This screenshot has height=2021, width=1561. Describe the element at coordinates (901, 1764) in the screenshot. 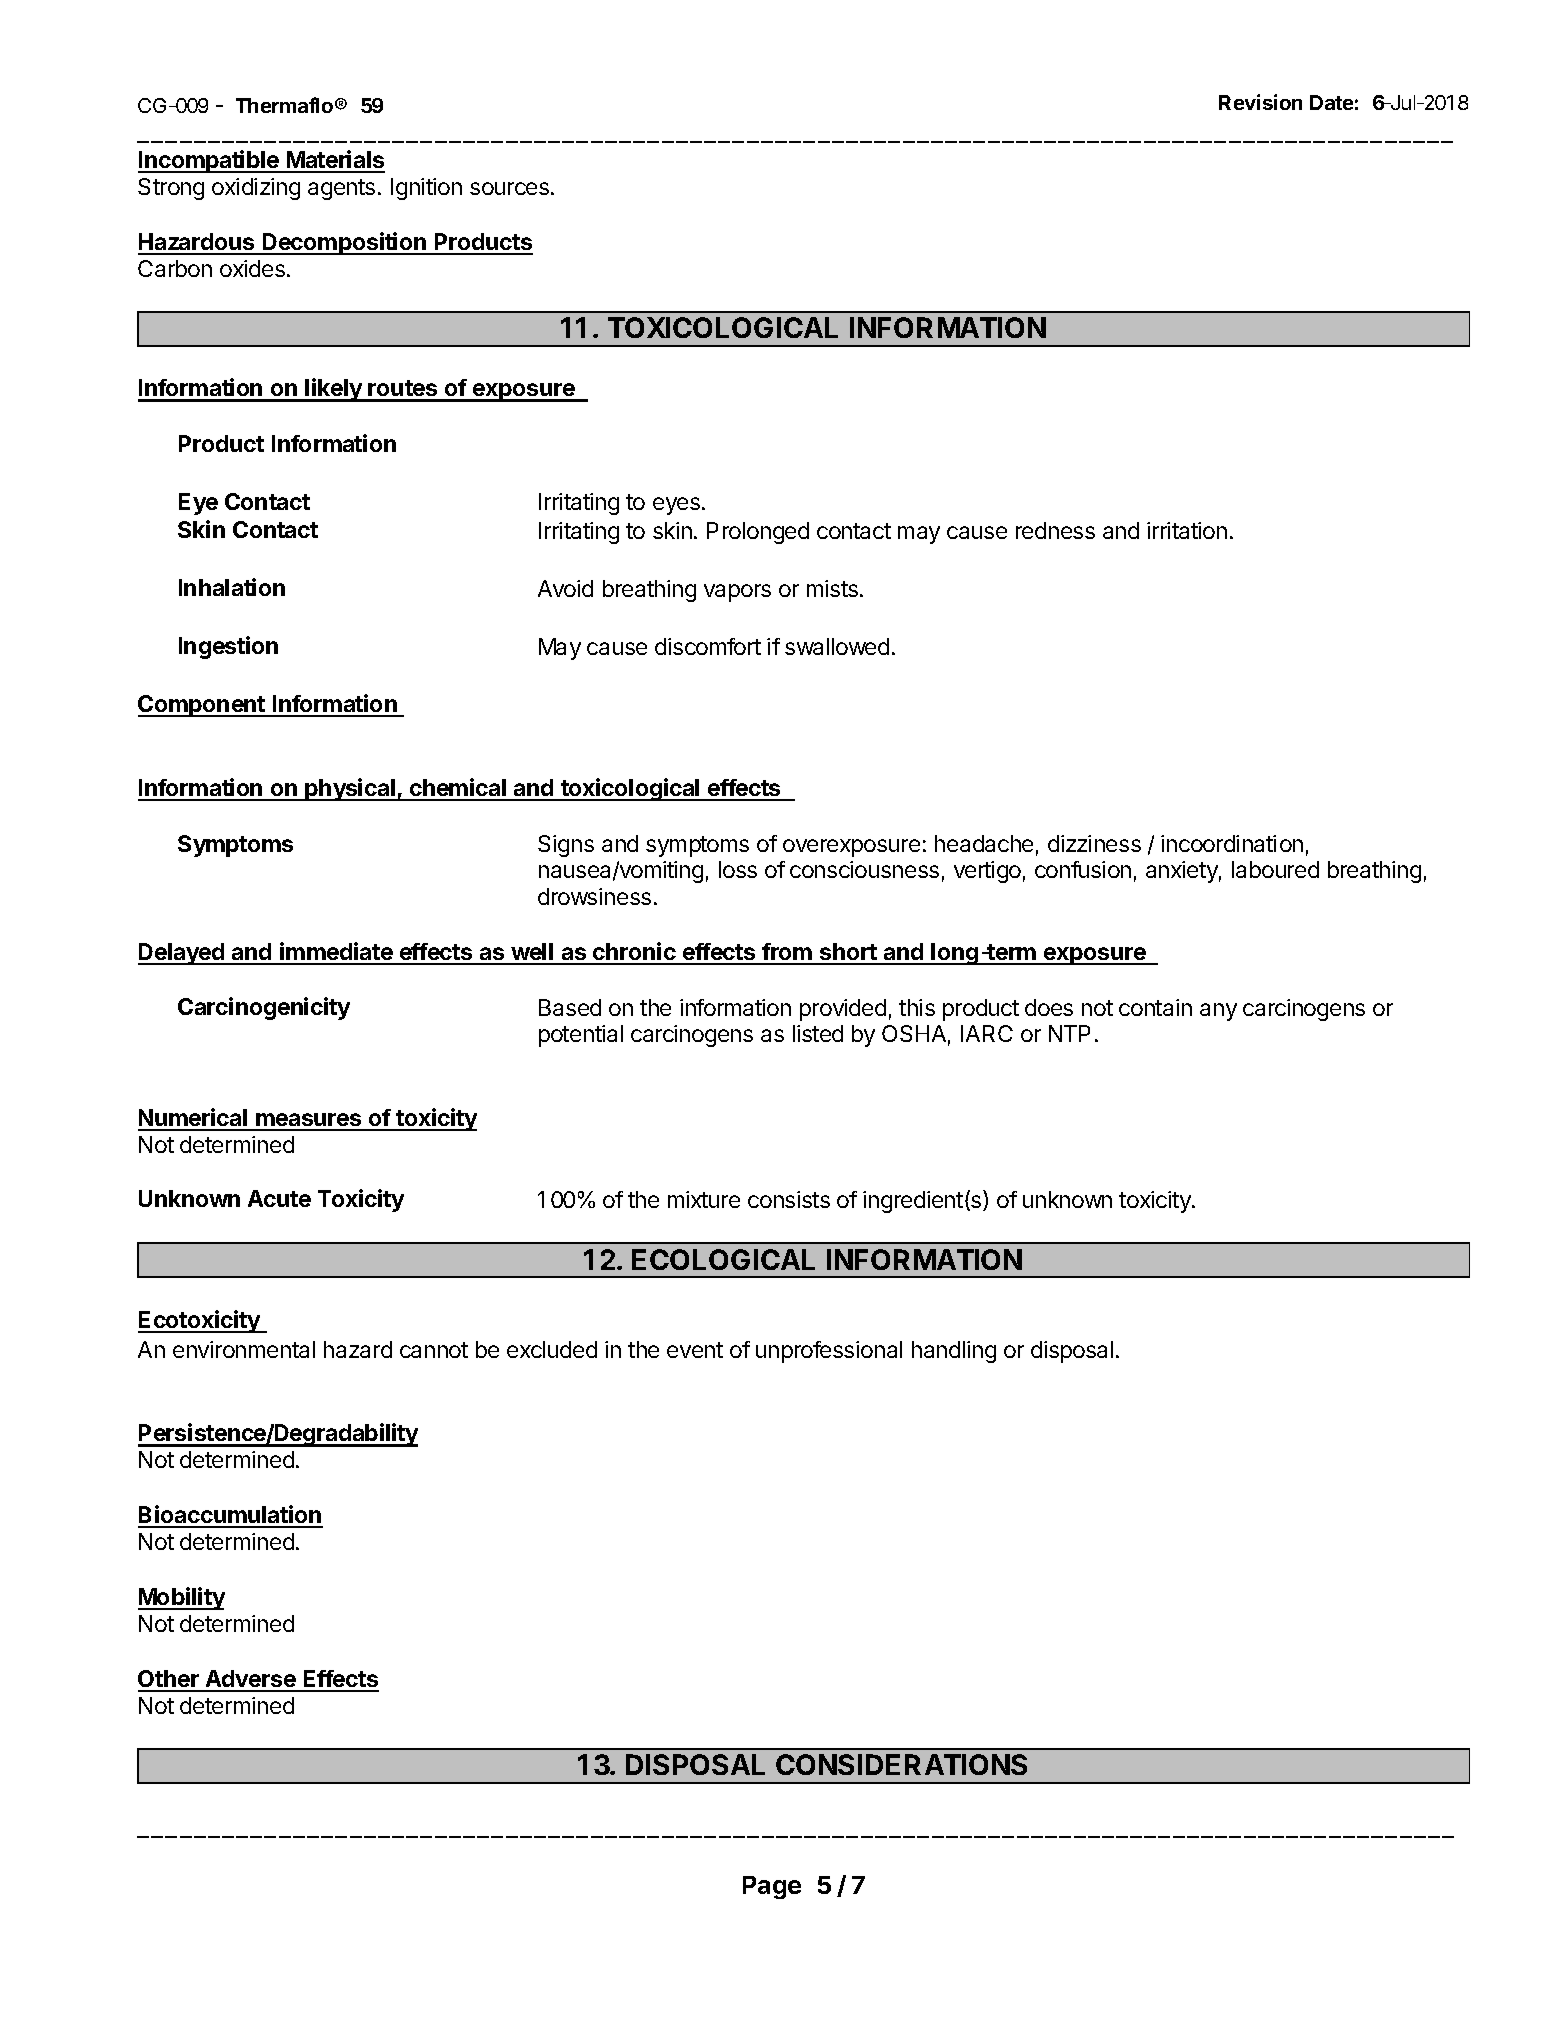

I see `CONSIDERATIONS` at that location.
